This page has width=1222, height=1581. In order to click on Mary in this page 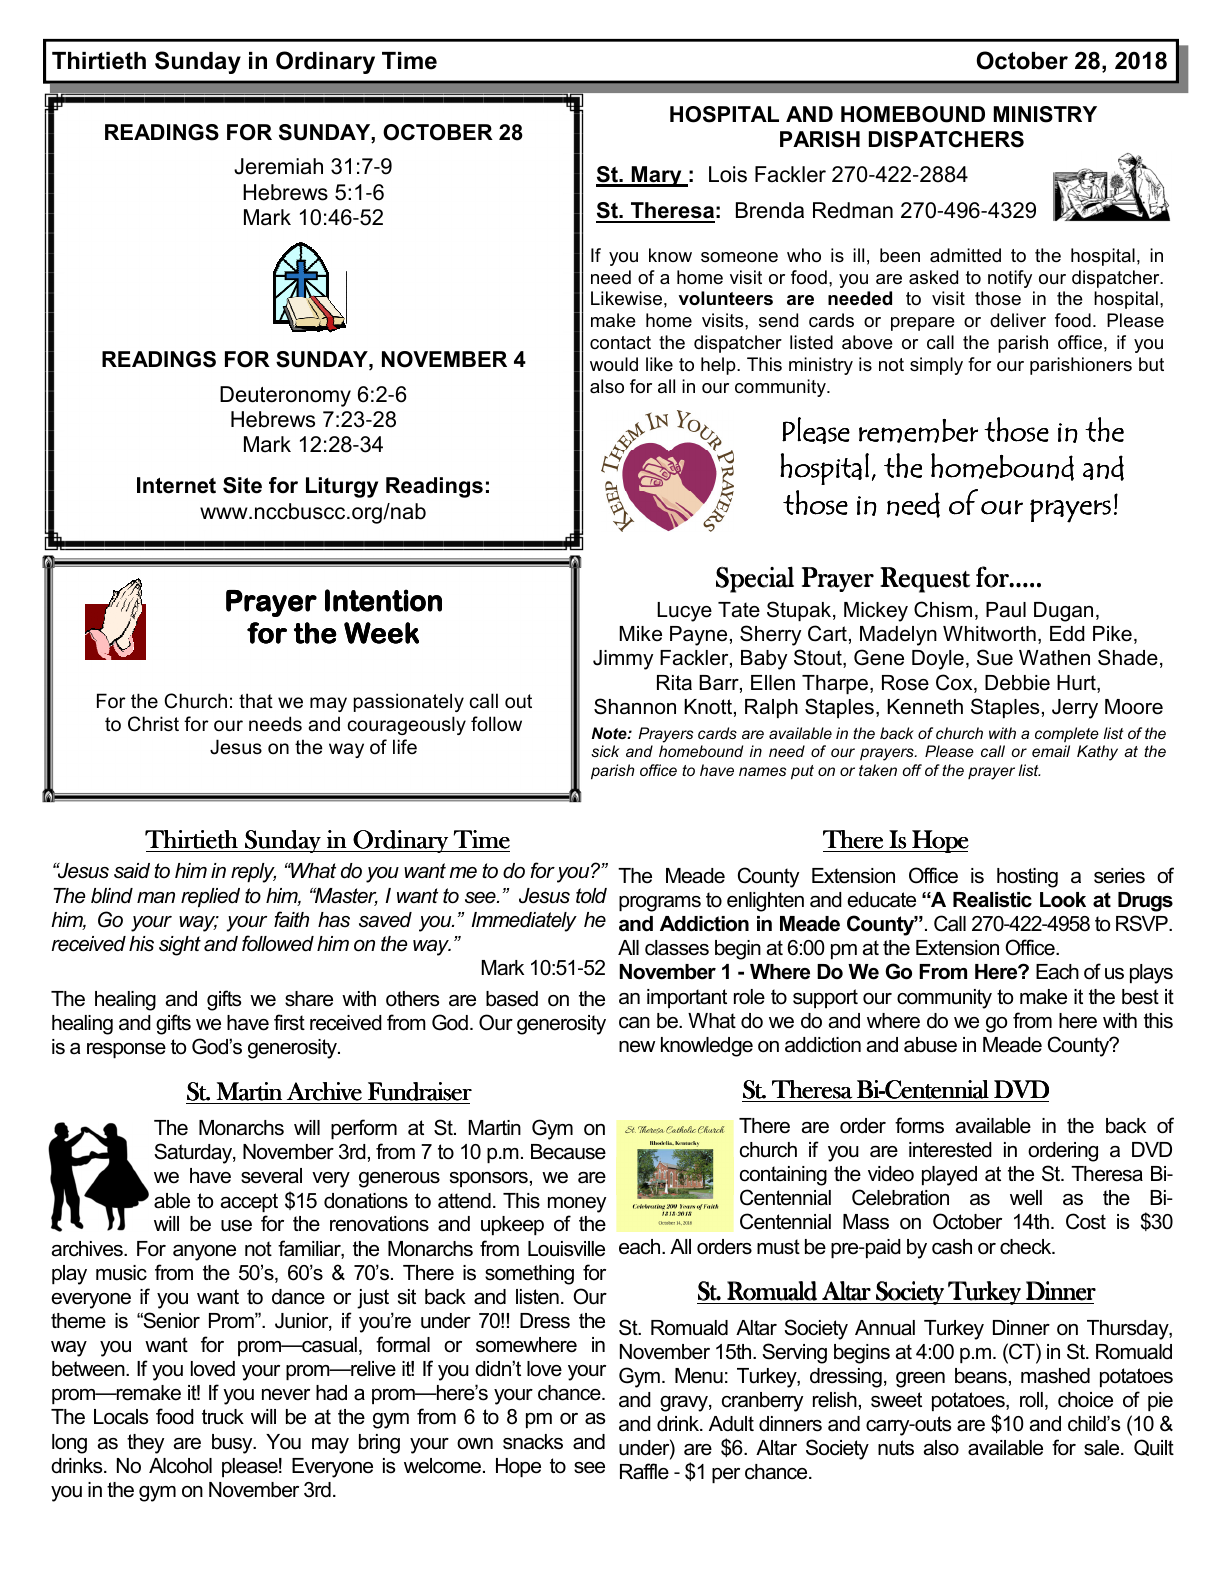, I will do `click(657, 176)`.
